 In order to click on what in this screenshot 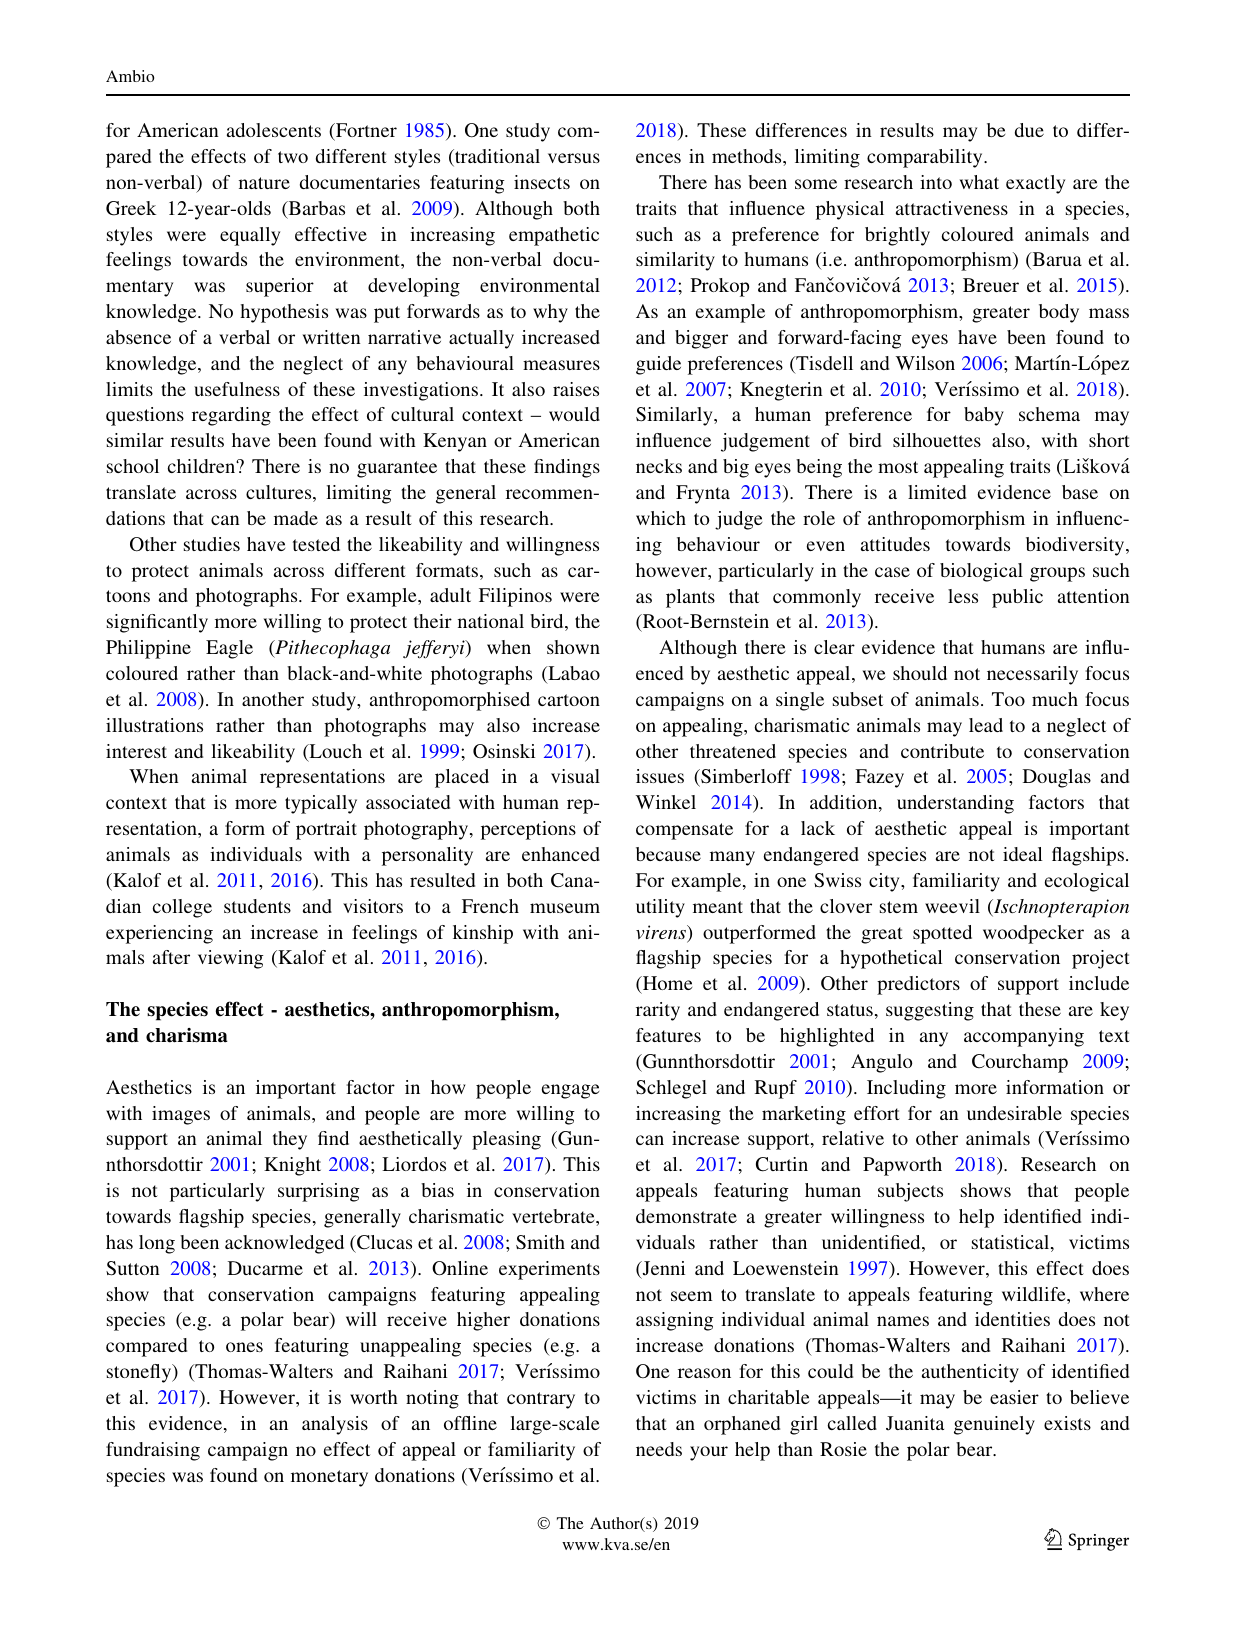, I will do `click(979, 182)`.
